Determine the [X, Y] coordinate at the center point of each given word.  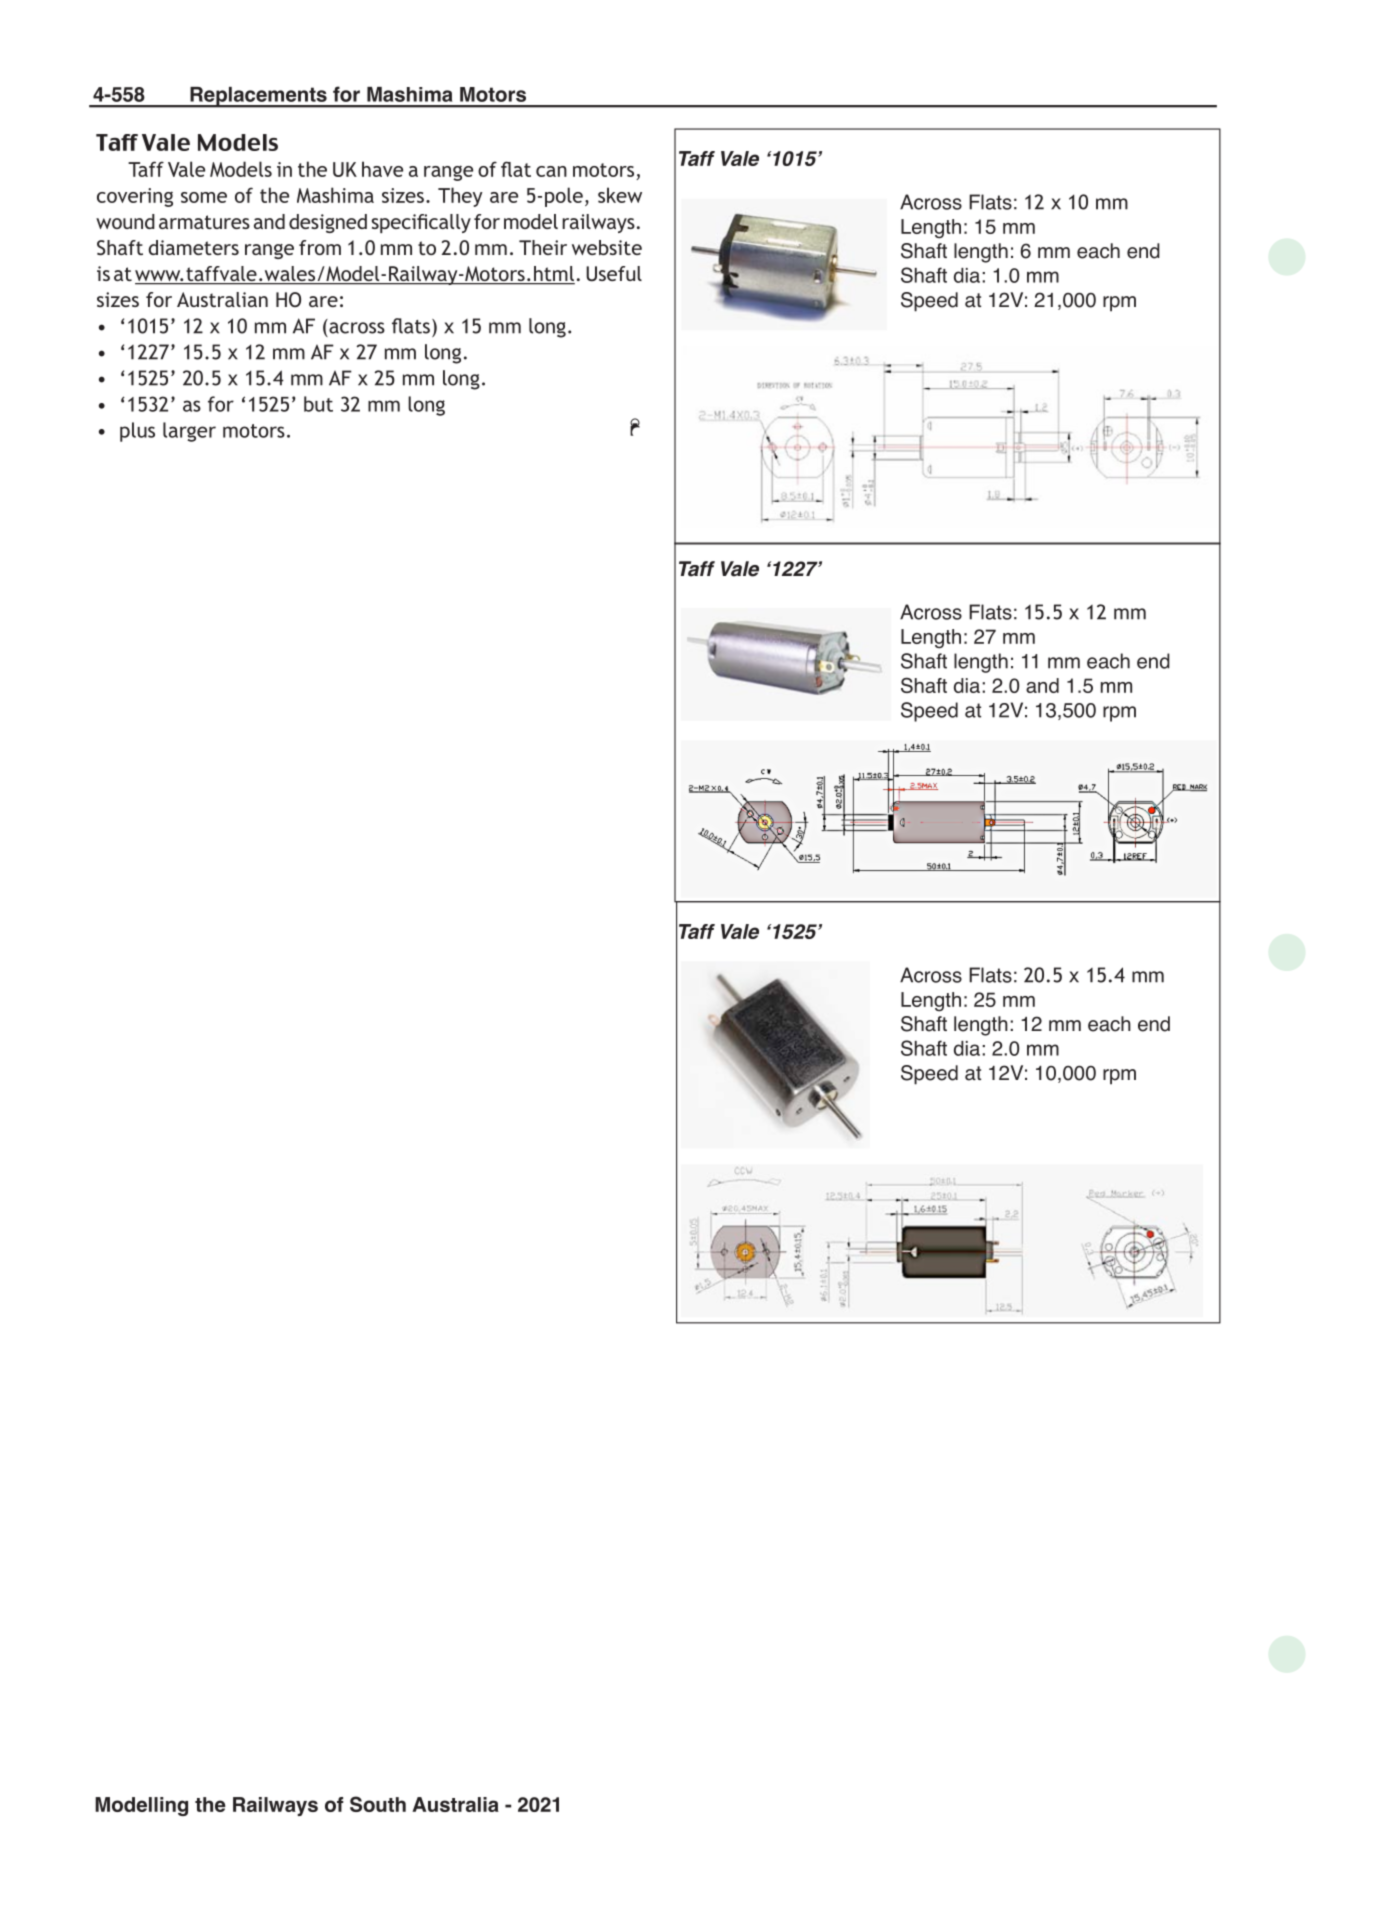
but [318, 404]
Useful [614, 274]
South [378, 1804]
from [320, 247]
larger [189, 432]
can [551, 171]
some [204, 197]
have [382, 169]
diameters [193, 247]
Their [543, 247]
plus [137, 432]
